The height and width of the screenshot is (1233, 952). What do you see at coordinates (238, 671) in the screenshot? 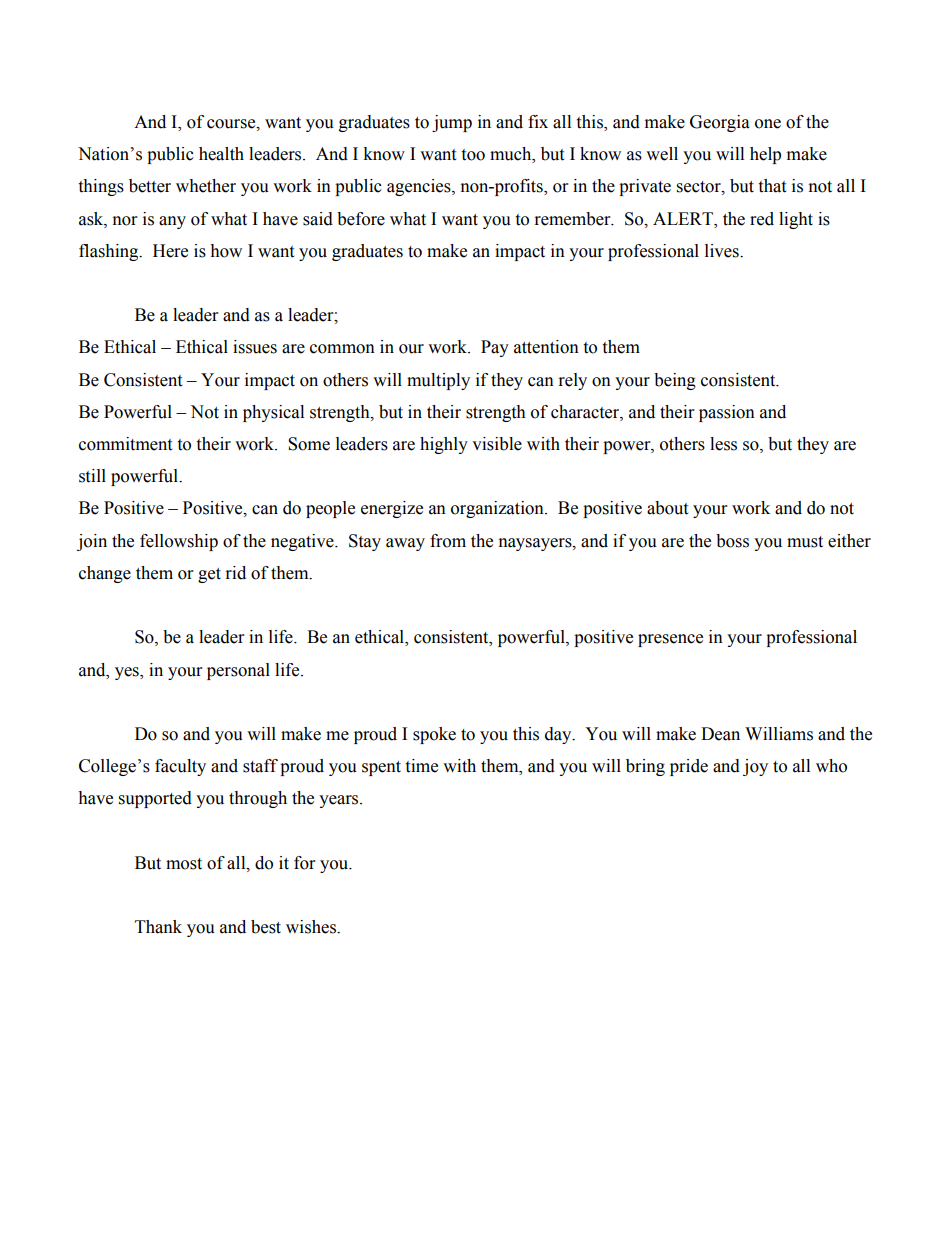
I see `personal` at bounding box center [238, 671].
